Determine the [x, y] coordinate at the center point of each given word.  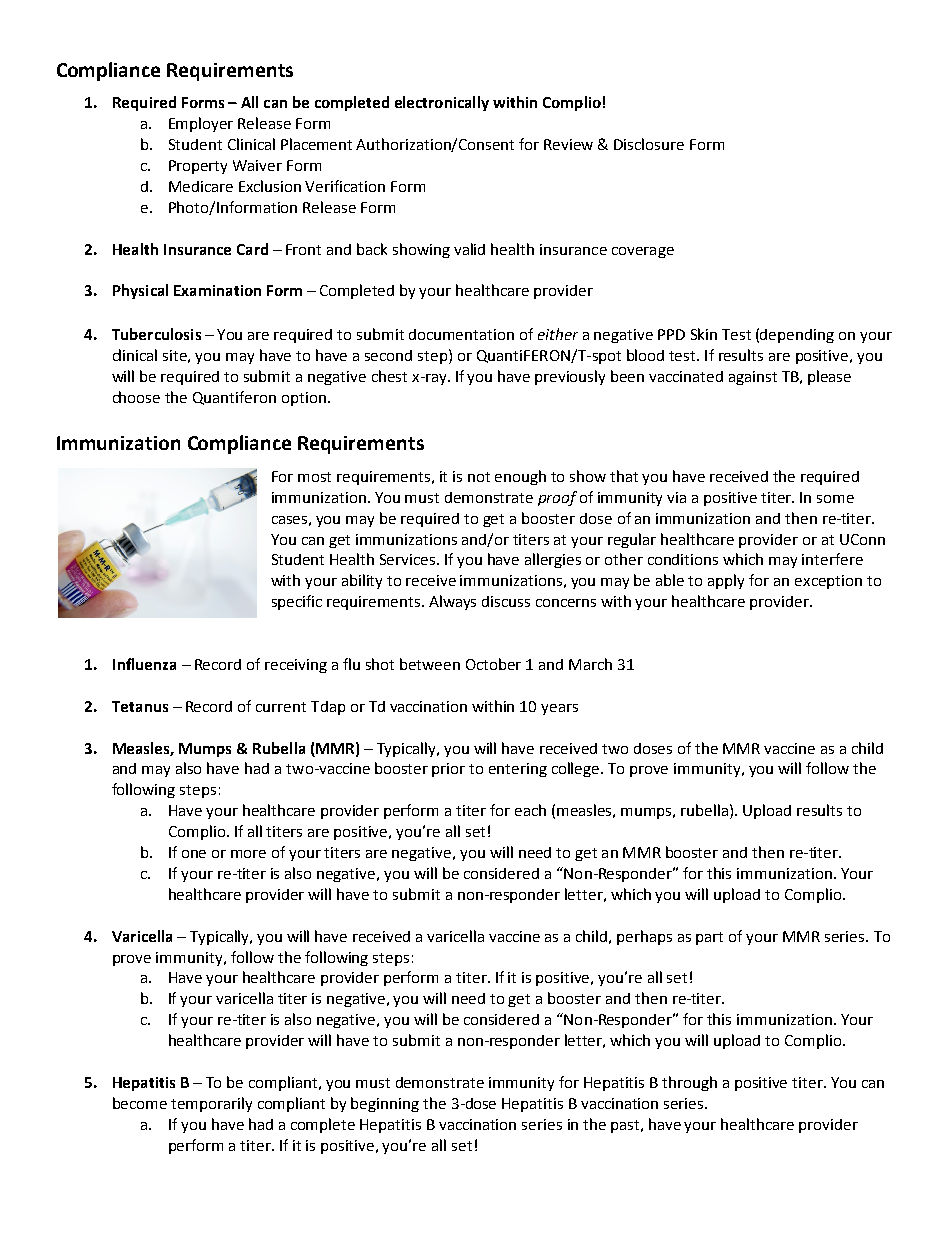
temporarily [211, 1104]
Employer [201, 124]
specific [297, 602]
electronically [442, 103]
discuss [506, 601]
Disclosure [649, 144]
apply [726, 581]
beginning [385, 1104]
